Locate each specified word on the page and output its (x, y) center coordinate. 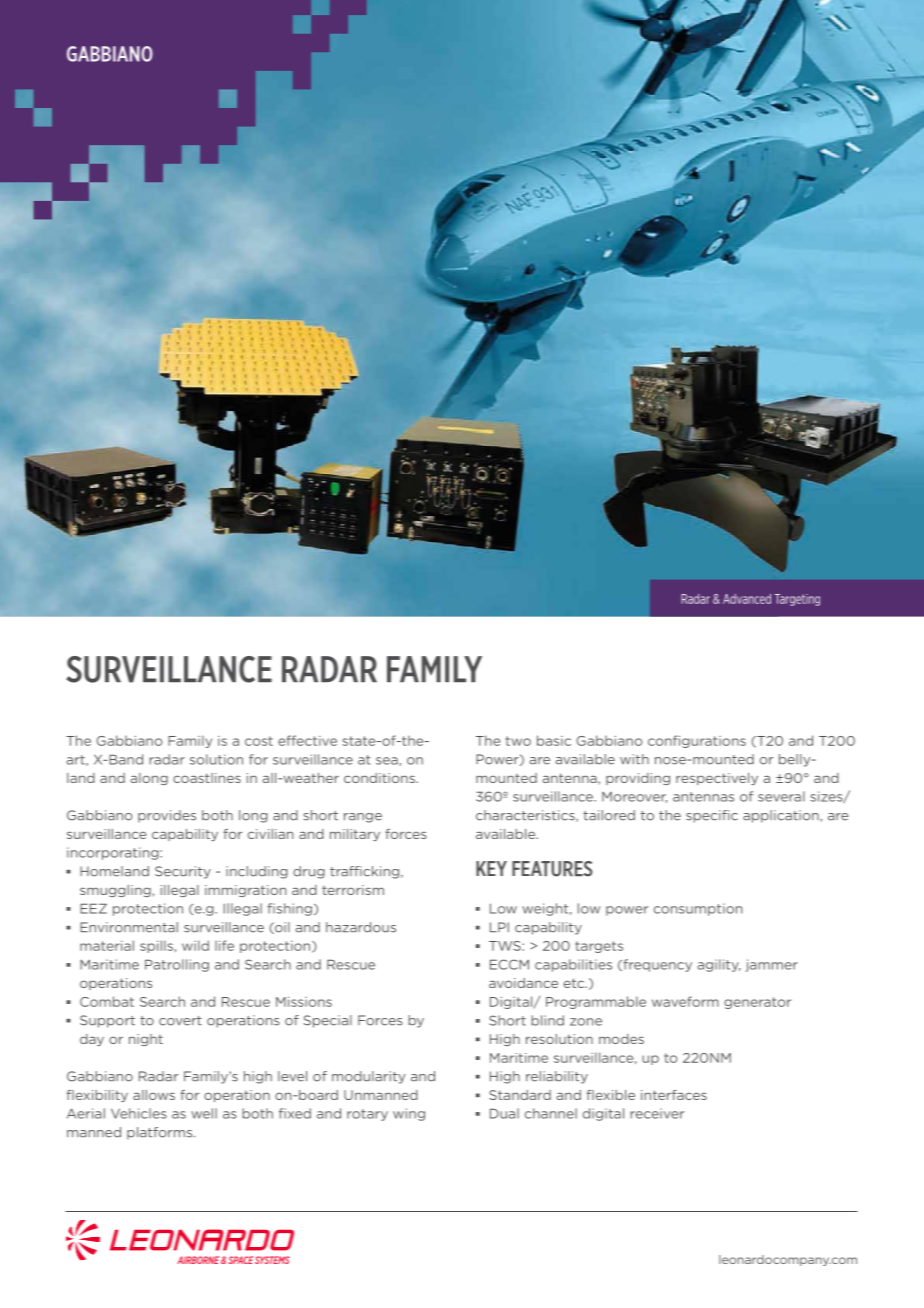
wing (409, 1114)
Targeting (797, 600)
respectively (717, 779)
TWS (506, 946)
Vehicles (139, 1113)
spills (156, 946)
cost (259, 741)
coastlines (207, 778)
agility (719, 965)
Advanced (747, 599)
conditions (380, 778)
